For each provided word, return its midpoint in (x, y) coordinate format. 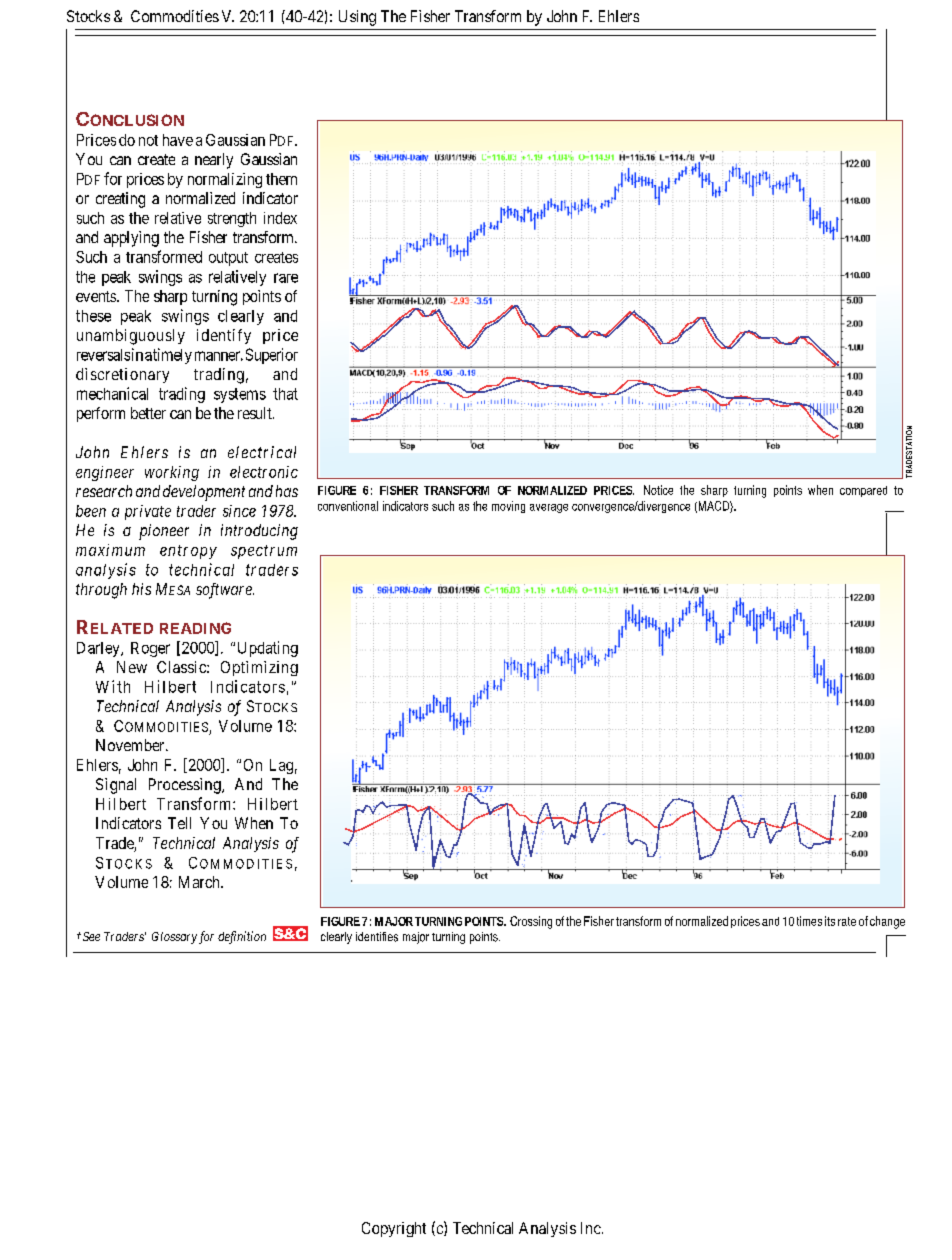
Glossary (174, 938)
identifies (377, 937)
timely (172, 356)
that (285, 394)
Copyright (394, 1229)
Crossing (531, 922)
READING (195, 628)
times (809, 921)
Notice (658, 490)
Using (357, 18)
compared (863, 491)
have (178, 140)
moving (508, 507)
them (281, 179)
